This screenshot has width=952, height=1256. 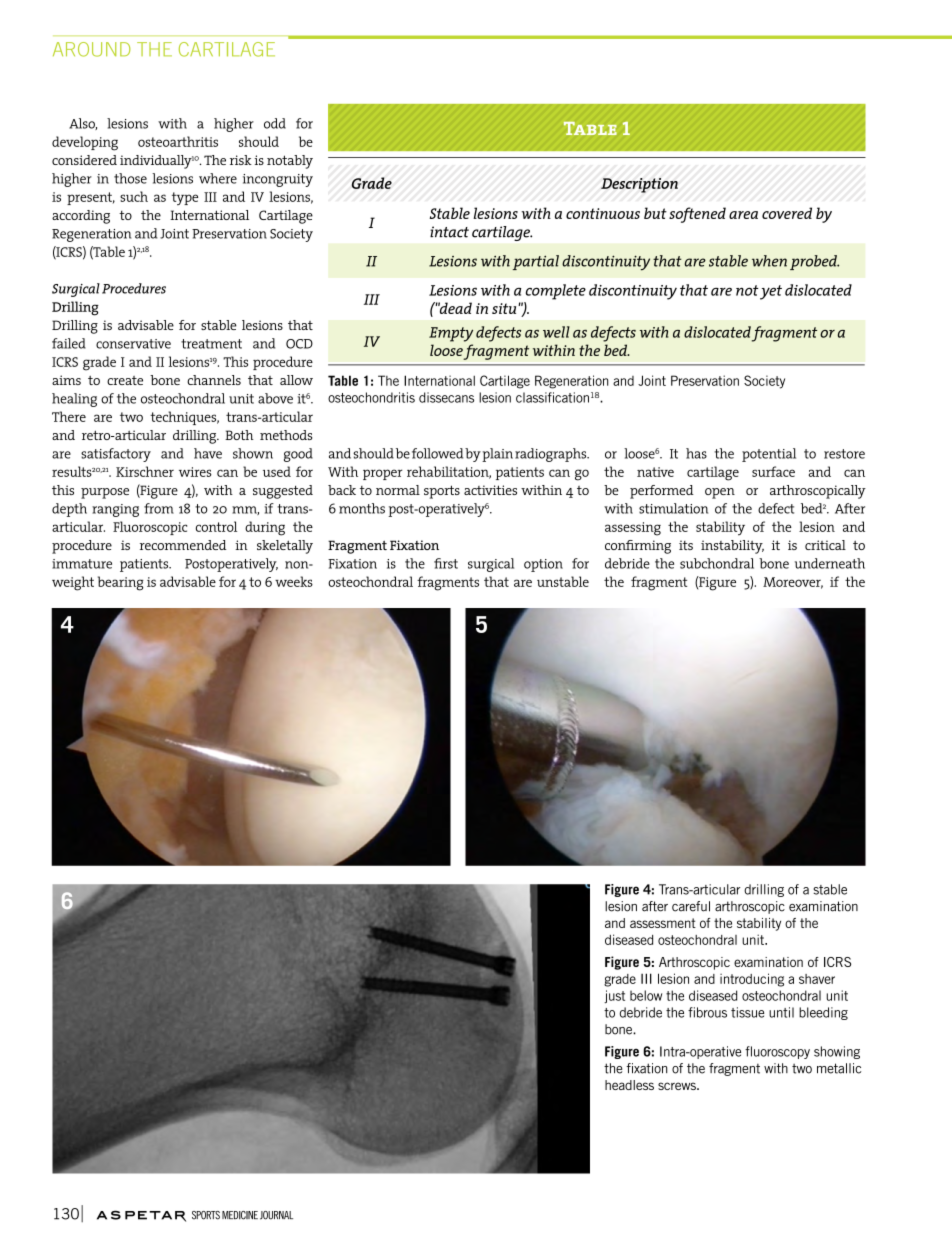 What do you see at coordinates (691, 906) in the screenshot?
I see `careful` at bounding box center [691, 906].
